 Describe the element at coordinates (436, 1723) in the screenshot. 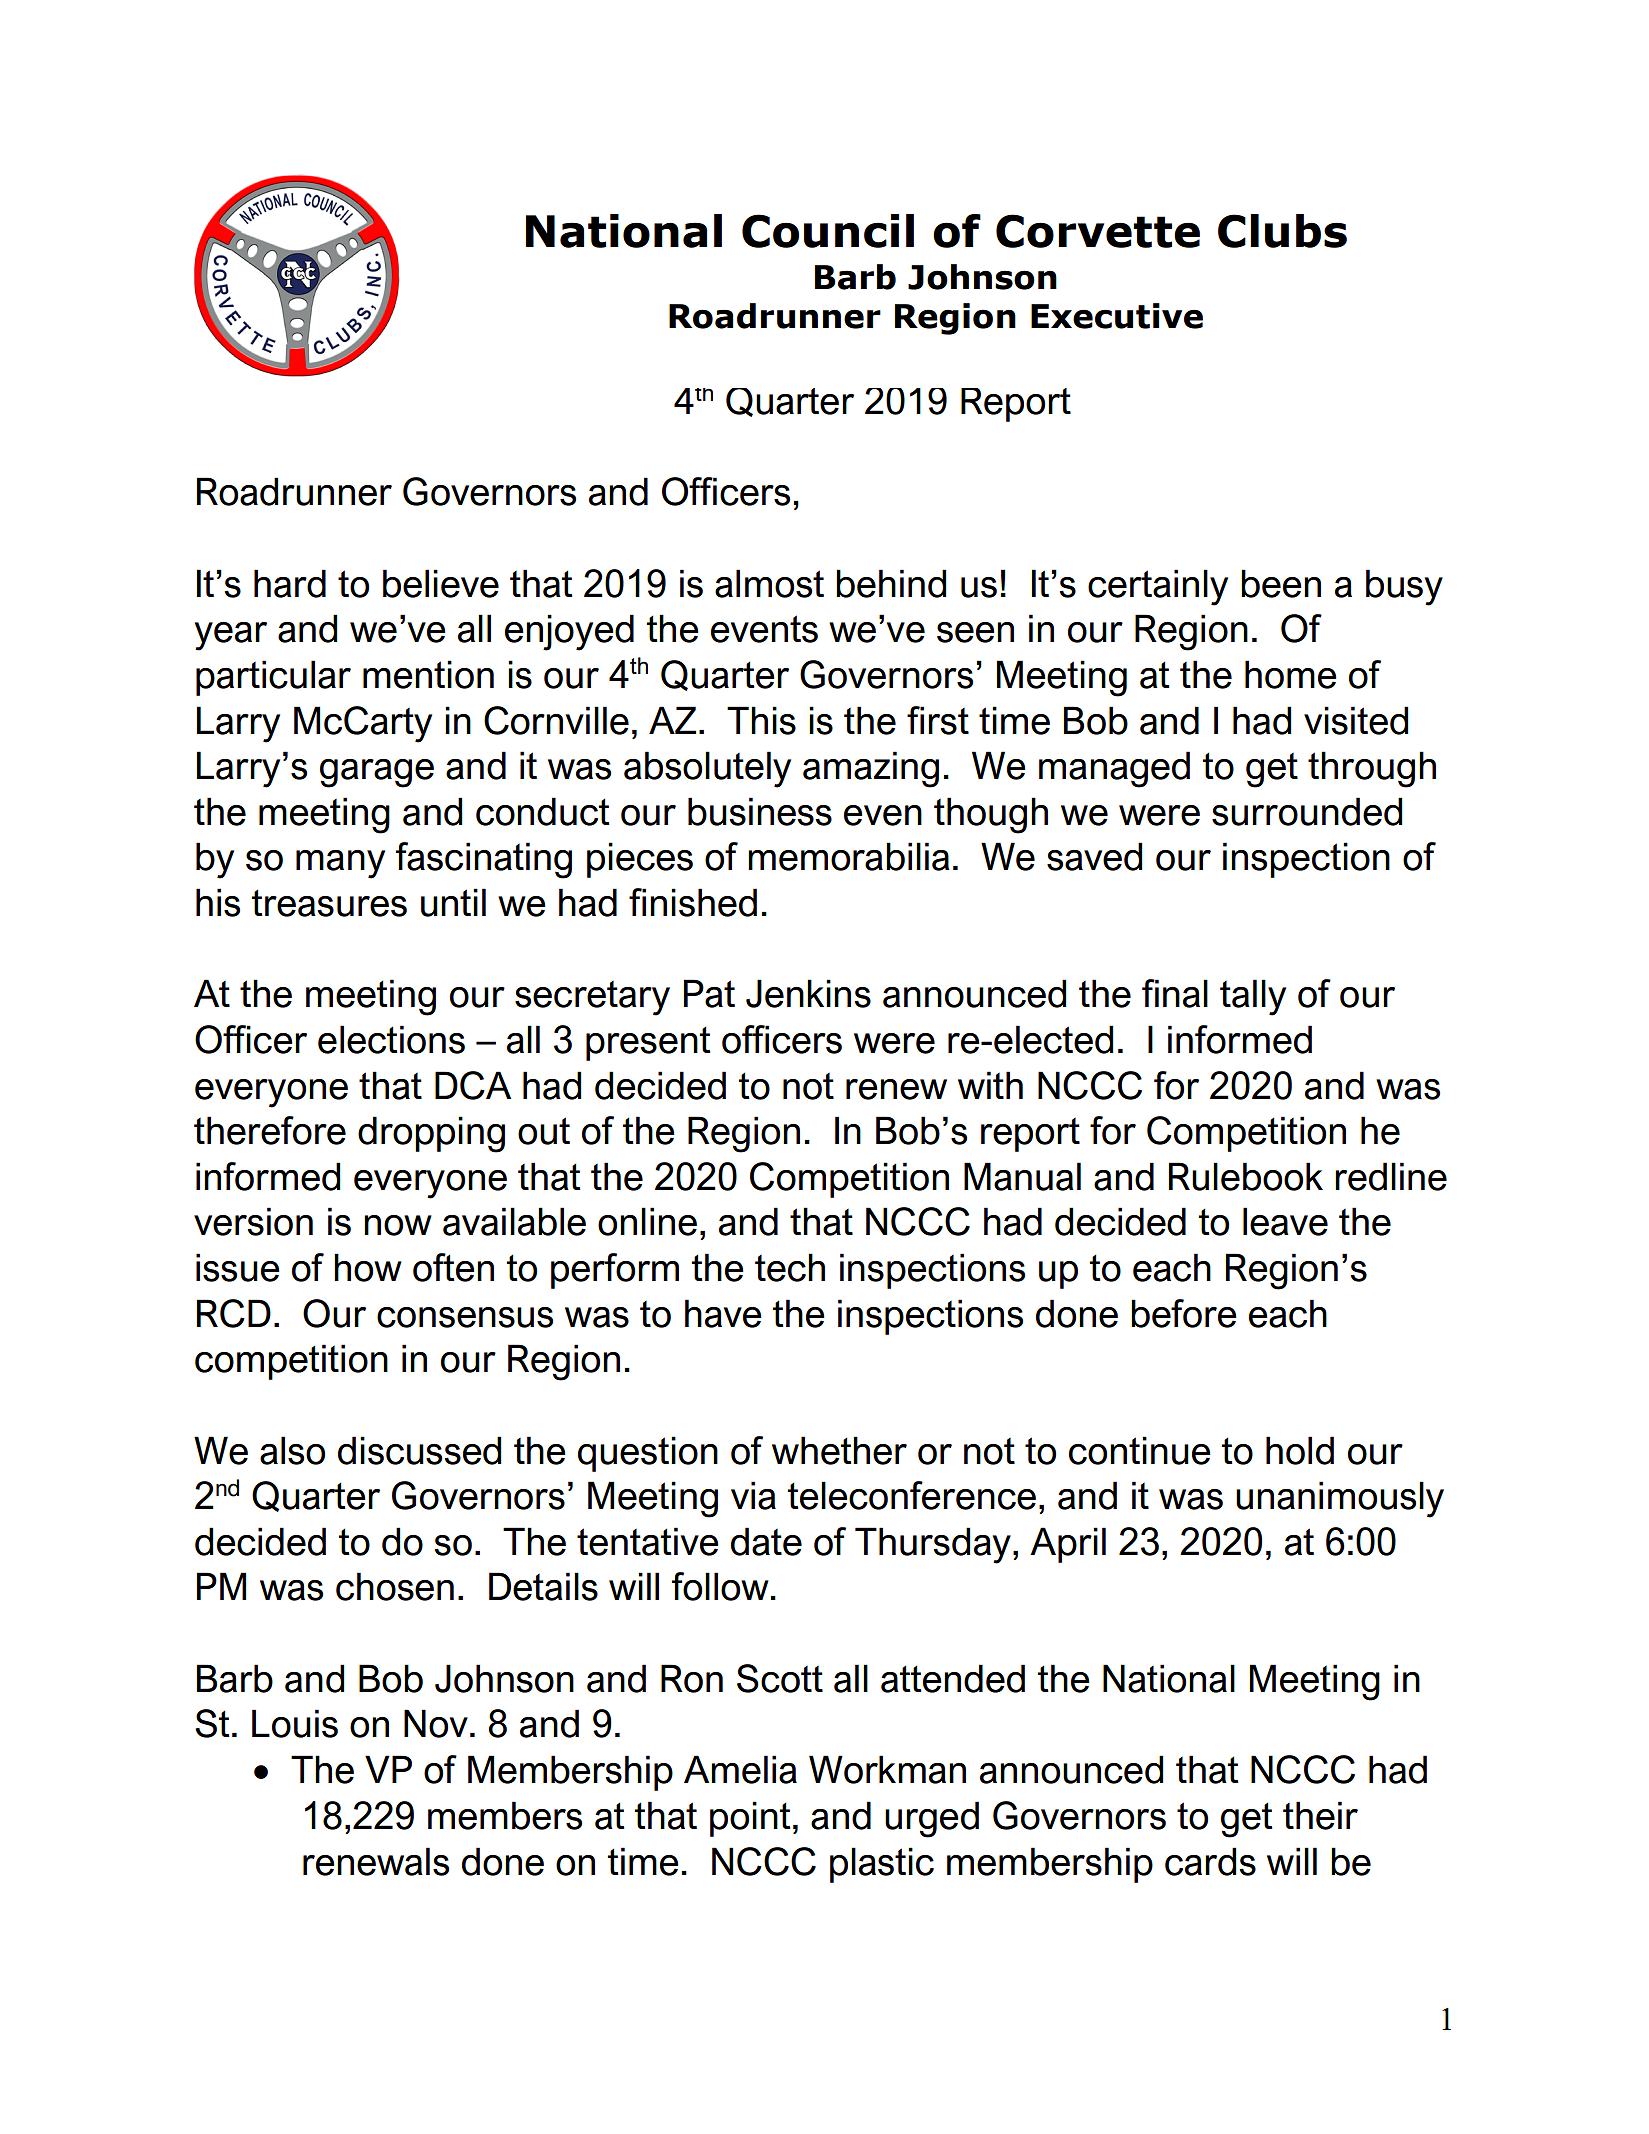

I see `Nov` at that location.
